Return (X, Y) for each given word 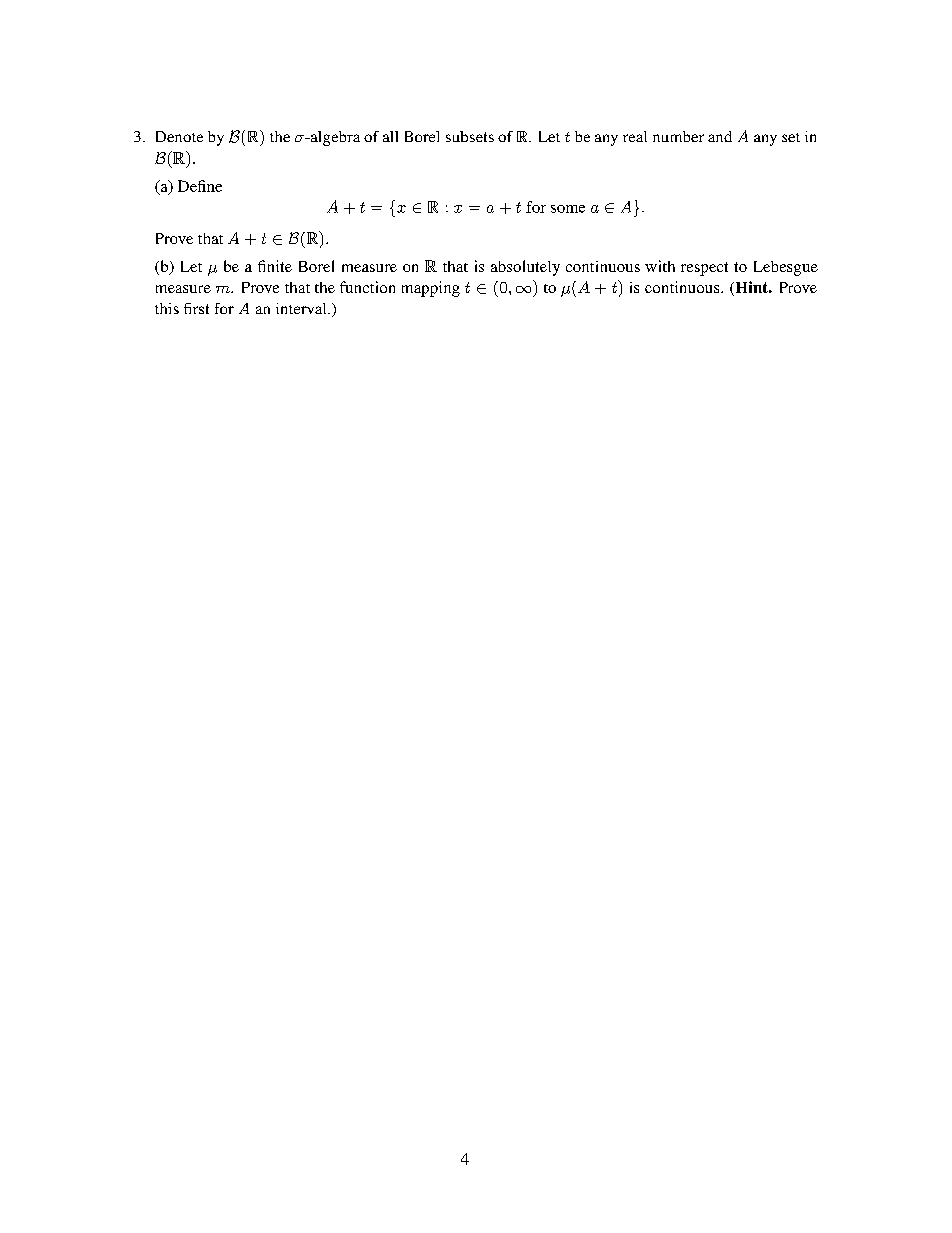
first (196, 308)
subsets (470, 136)
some (568, 209)
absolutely (525, 268)
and (720, 136)
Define (200, 186)
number (678, 136)
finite (275, 266)
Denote (179, 136)
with (660, 266)
